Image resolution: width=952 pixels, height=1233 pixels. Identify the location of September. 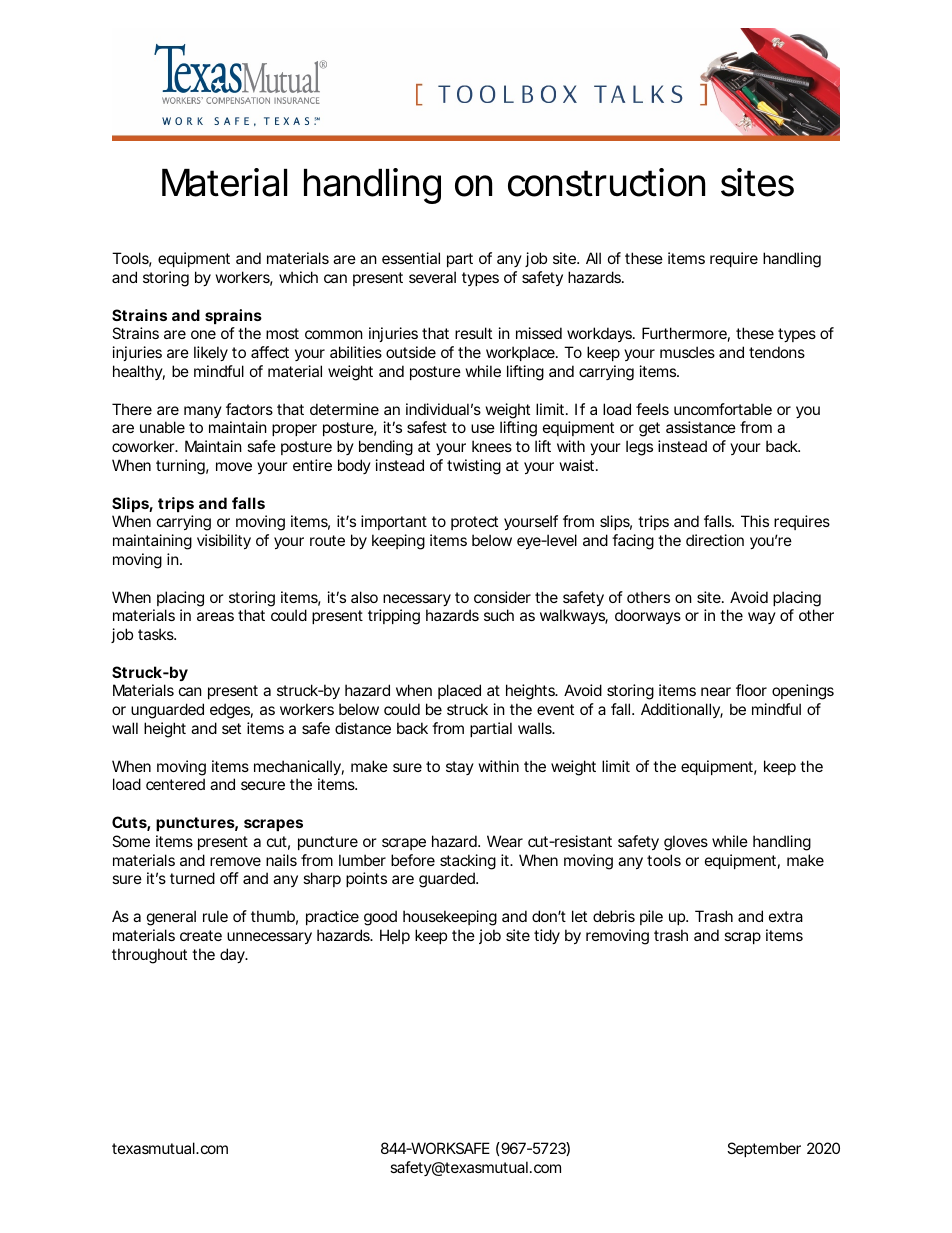
(764, 1149).
